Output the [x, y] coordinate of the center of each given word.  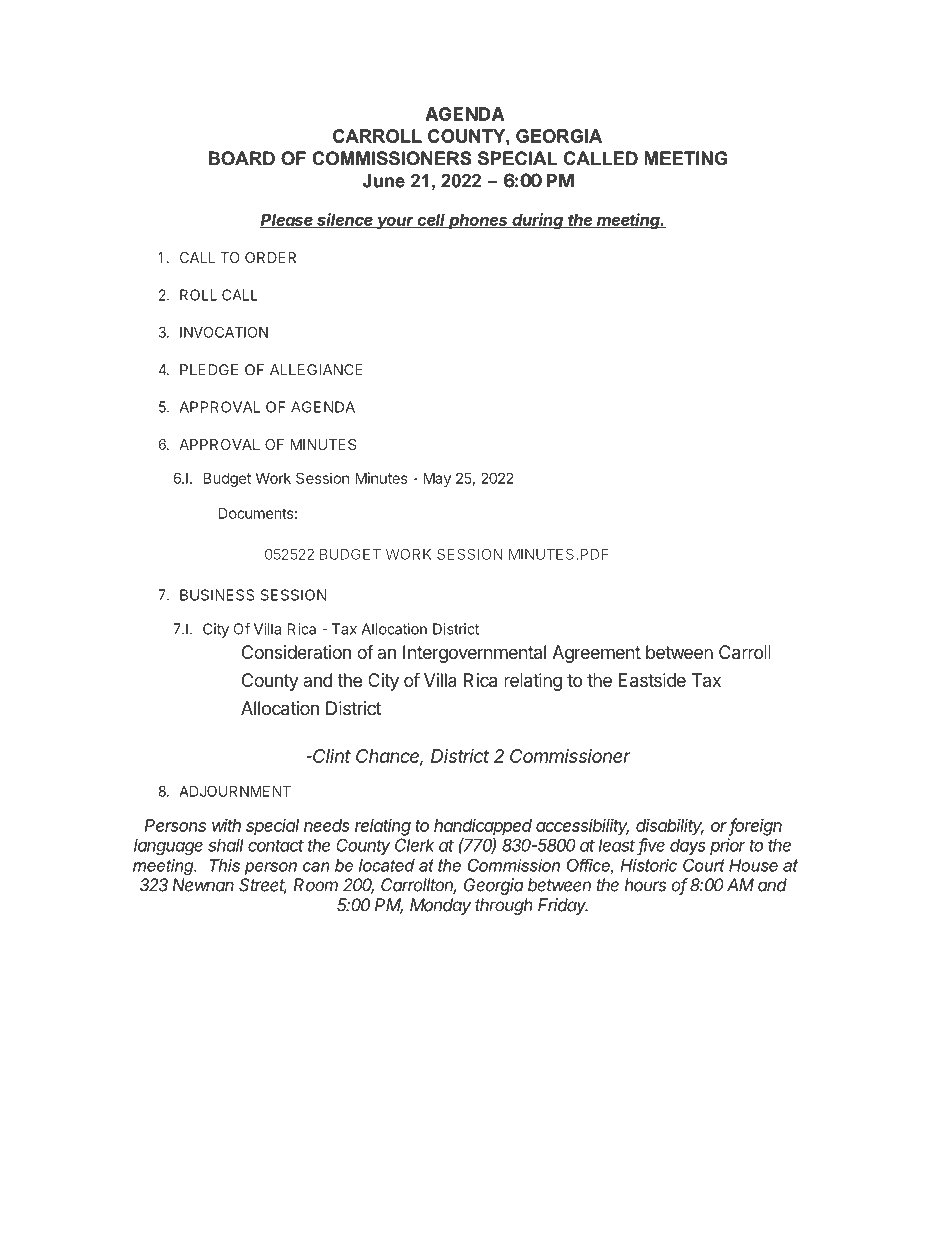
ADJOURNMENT [235, 791]
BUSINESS [217, 595]
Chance [389, 757]
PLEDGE [209, 370]
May [437, 479]
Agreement [596, 654]
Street [263, 886]
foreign [755, 827]
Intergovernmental [474, 654]
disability [670, 827]
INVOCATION [224, 332]
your [396, 222]
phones [478, 221]
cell [432, 221]
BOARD [242, 158]
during [538, 221]
